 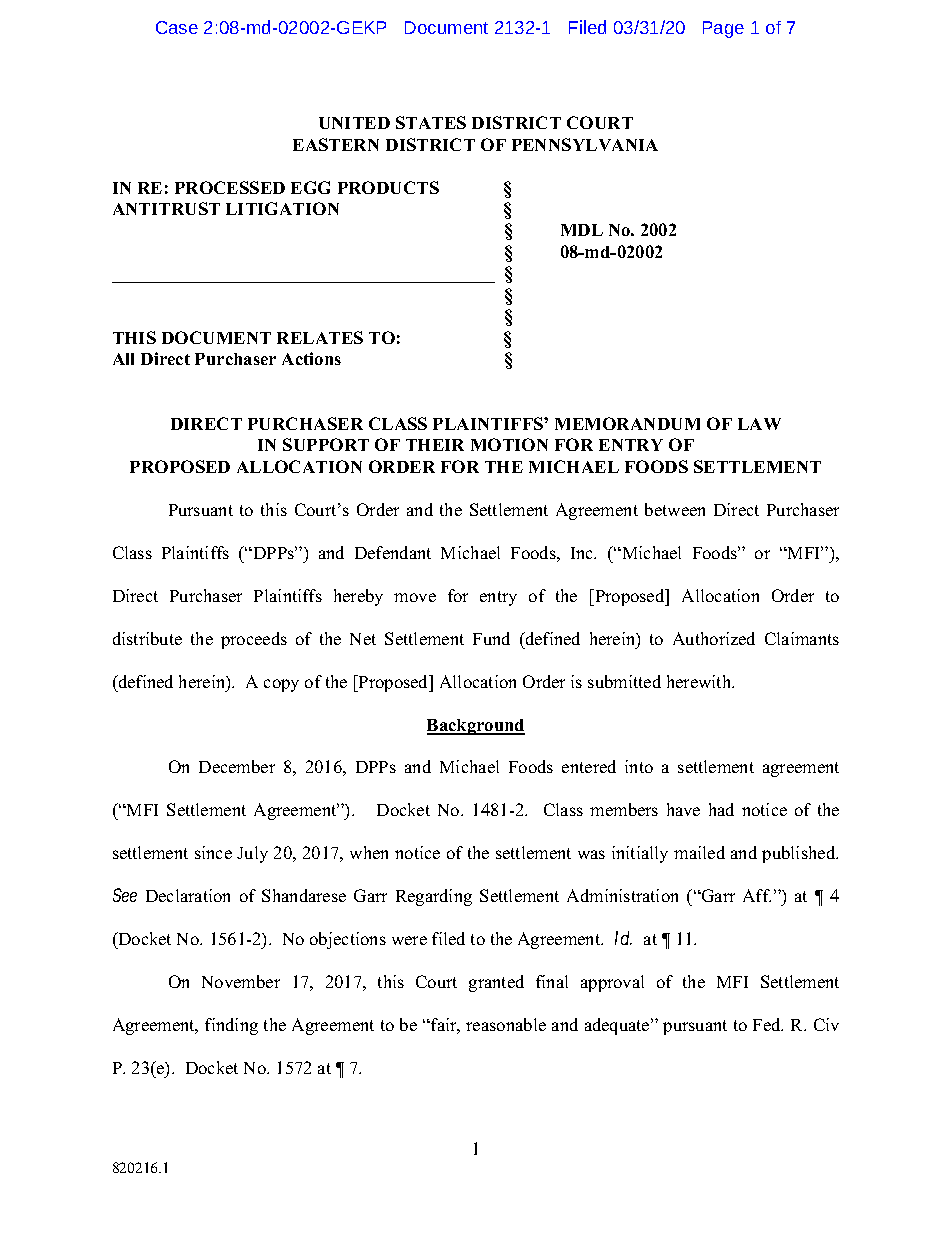 What do you see at coordinates (393, 552) in the screenshot?
I see `Defendant` at bounding box center [393, 552].
